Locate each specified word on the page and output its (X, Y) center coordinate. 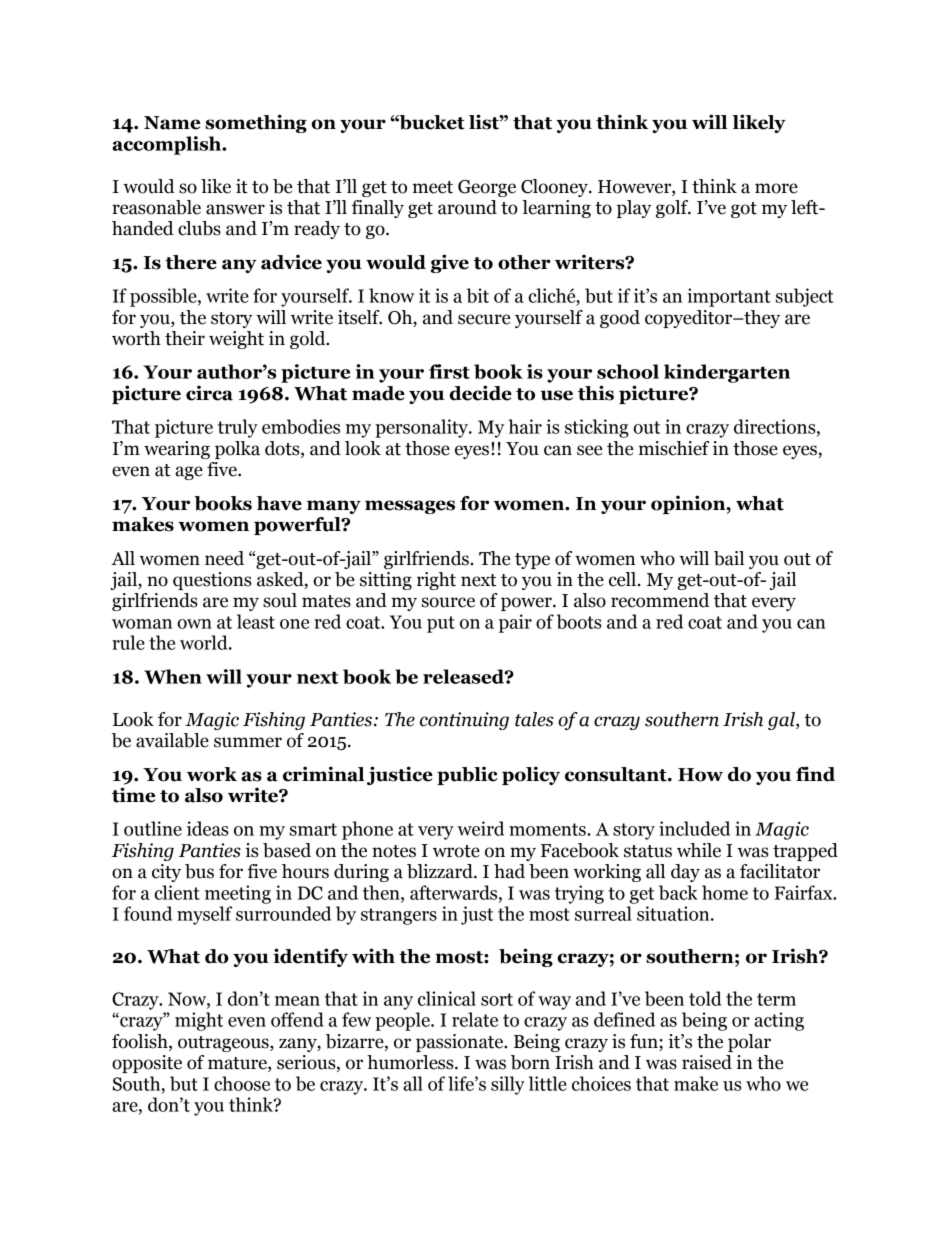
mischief (674, 448)
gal (782, 721)
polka (237, 450)
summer (248, 742)
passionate (460, 1043)
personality (423, 428)
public (467, 775)
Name (172, 123)
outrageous (224, 1044)
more (776, 188)
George (487, 188)
